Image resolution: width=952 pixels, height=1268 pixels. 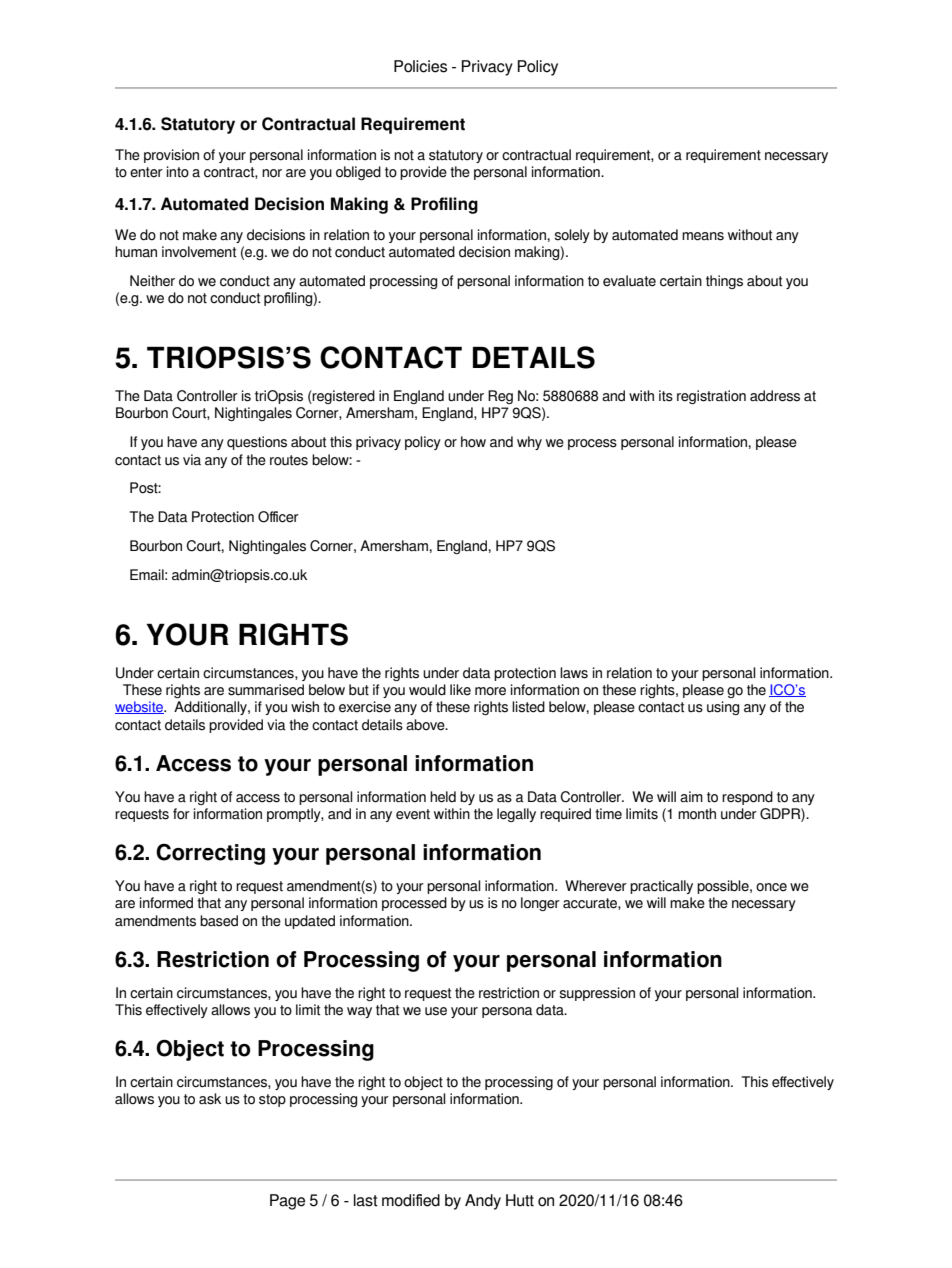 What do you see at coordinates (420, 66) in the image?
I see `Policies` at bounding box center [420, 66].
